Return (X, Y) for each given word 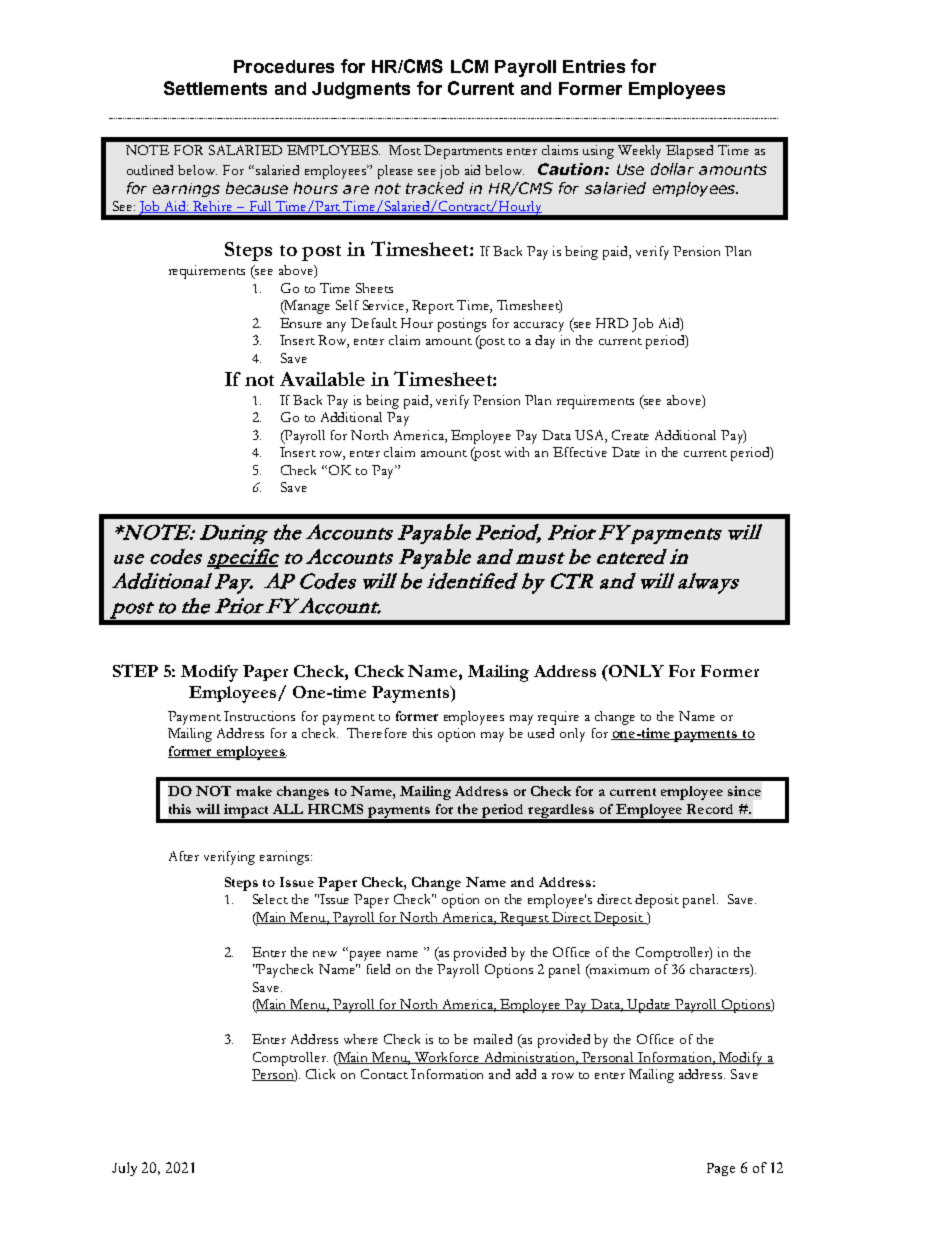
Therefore (377, 733)
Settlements (215, 88)
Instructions (259, 716)
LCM (469, 66)
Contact (384, 1074)
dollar (672, 169)
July (124, 1169)
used (541, 733)
